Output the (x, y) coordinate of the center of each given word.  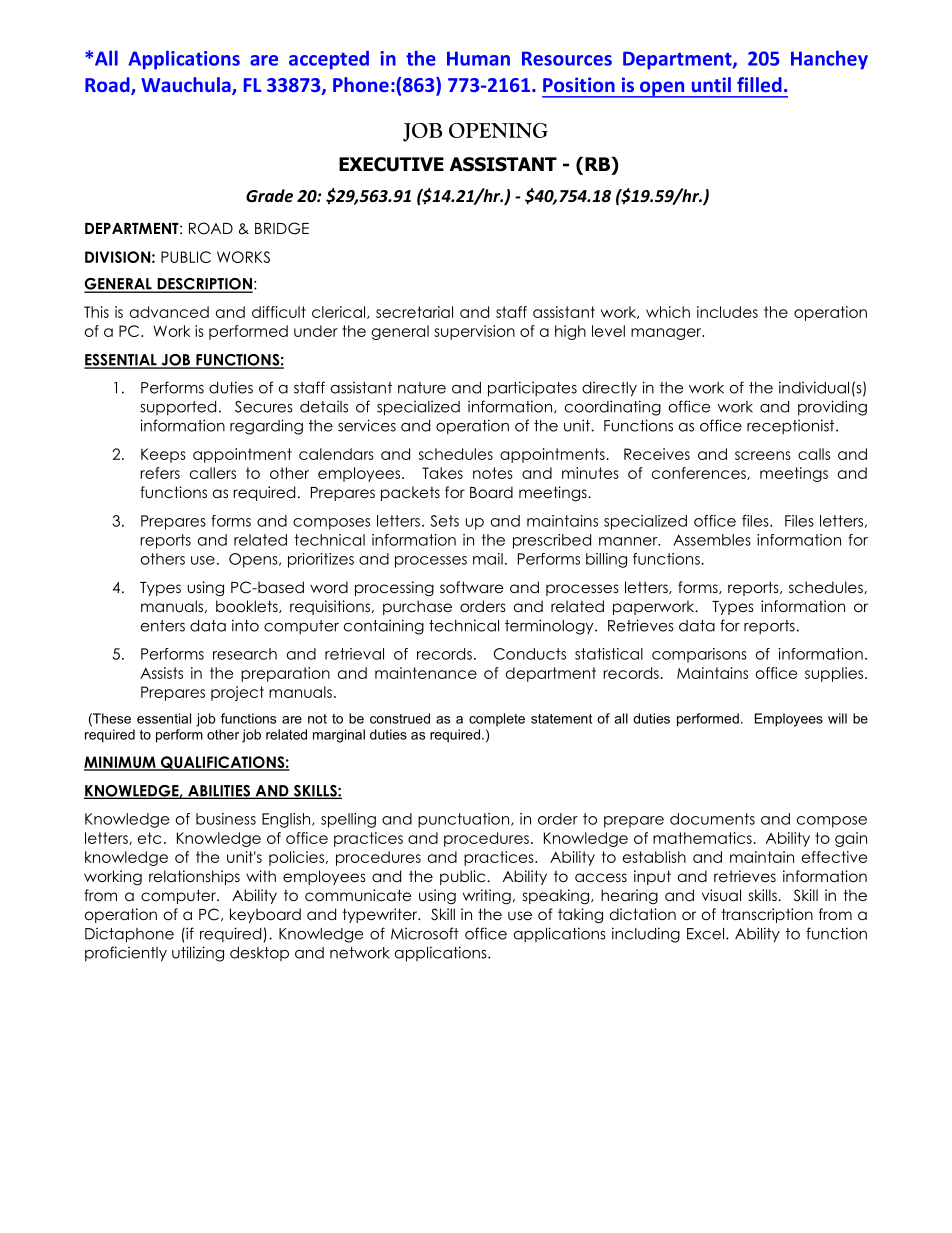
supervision (474, 332)
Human (478, 58)
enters (163, 626)
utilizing (198, 954)
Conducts (530, 654)
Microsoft (425, 933)
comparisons (699, 655)
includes (727, 312)
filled (759, 84)
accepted (329, 60)
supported (178, 408)
